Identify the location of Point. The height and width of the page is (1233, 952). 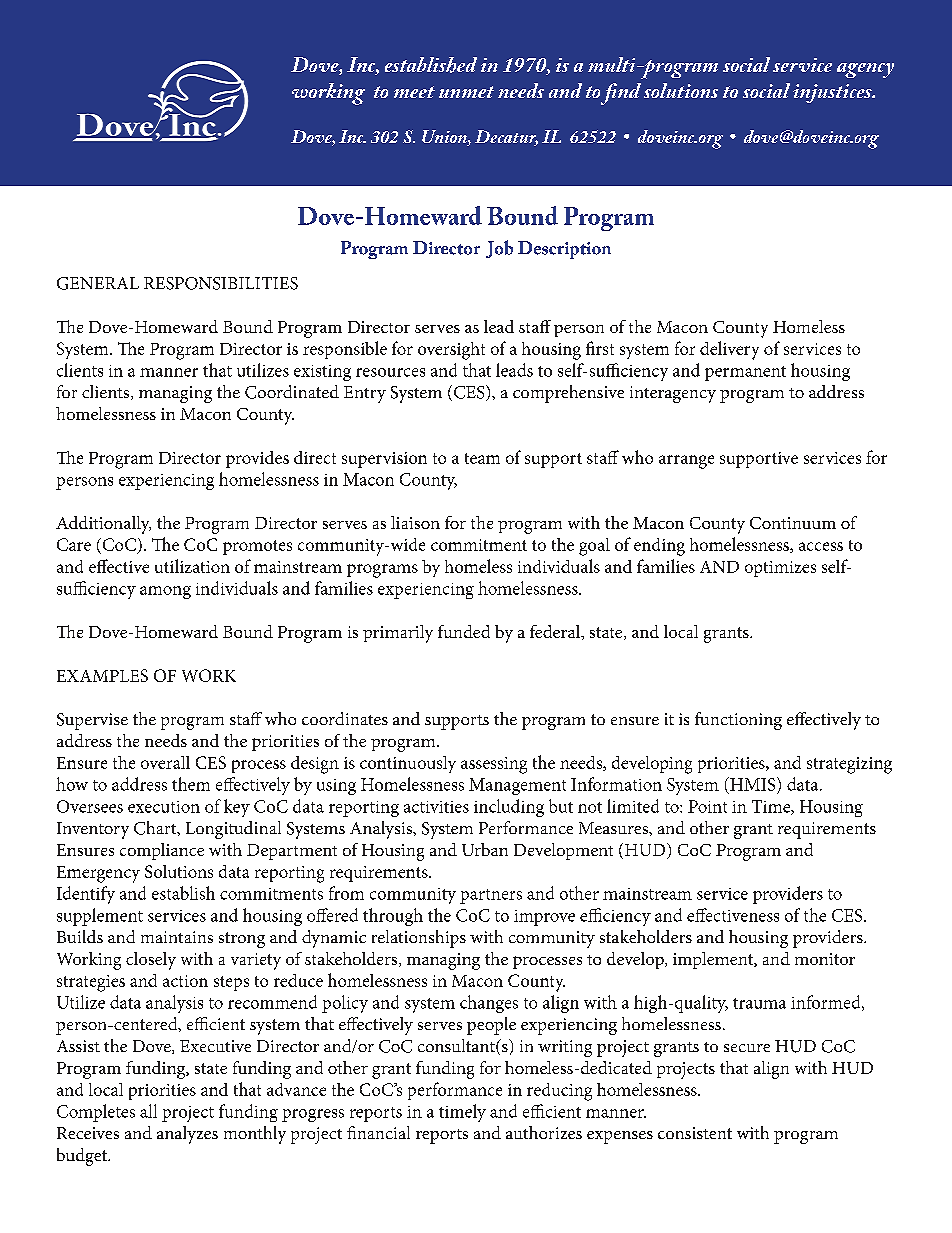
(707, 806).
